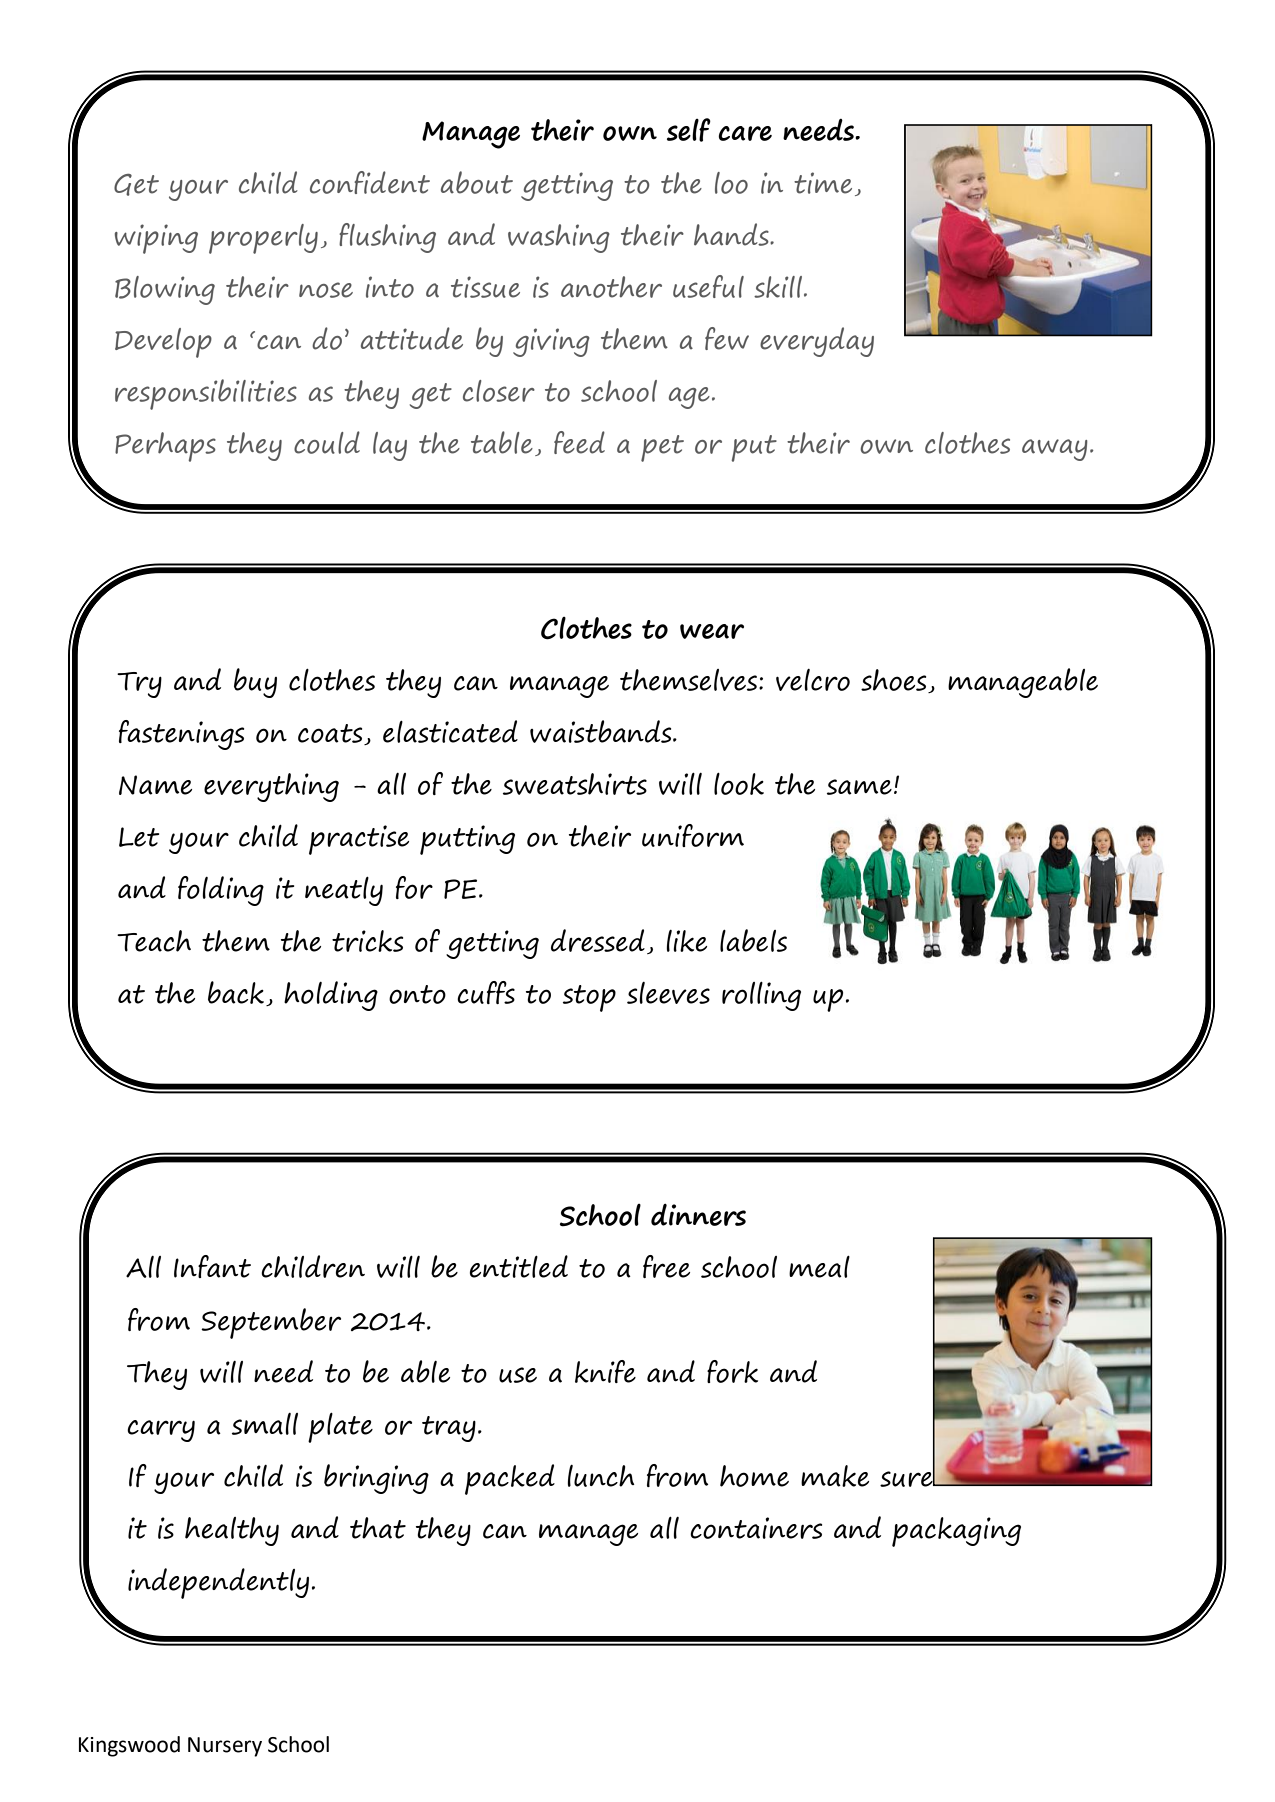 The width and height of the screenshot is (1275, 1802). Describe the element at coordinates (602, 731) in the screenshot. I see `waistbands` at that location.
